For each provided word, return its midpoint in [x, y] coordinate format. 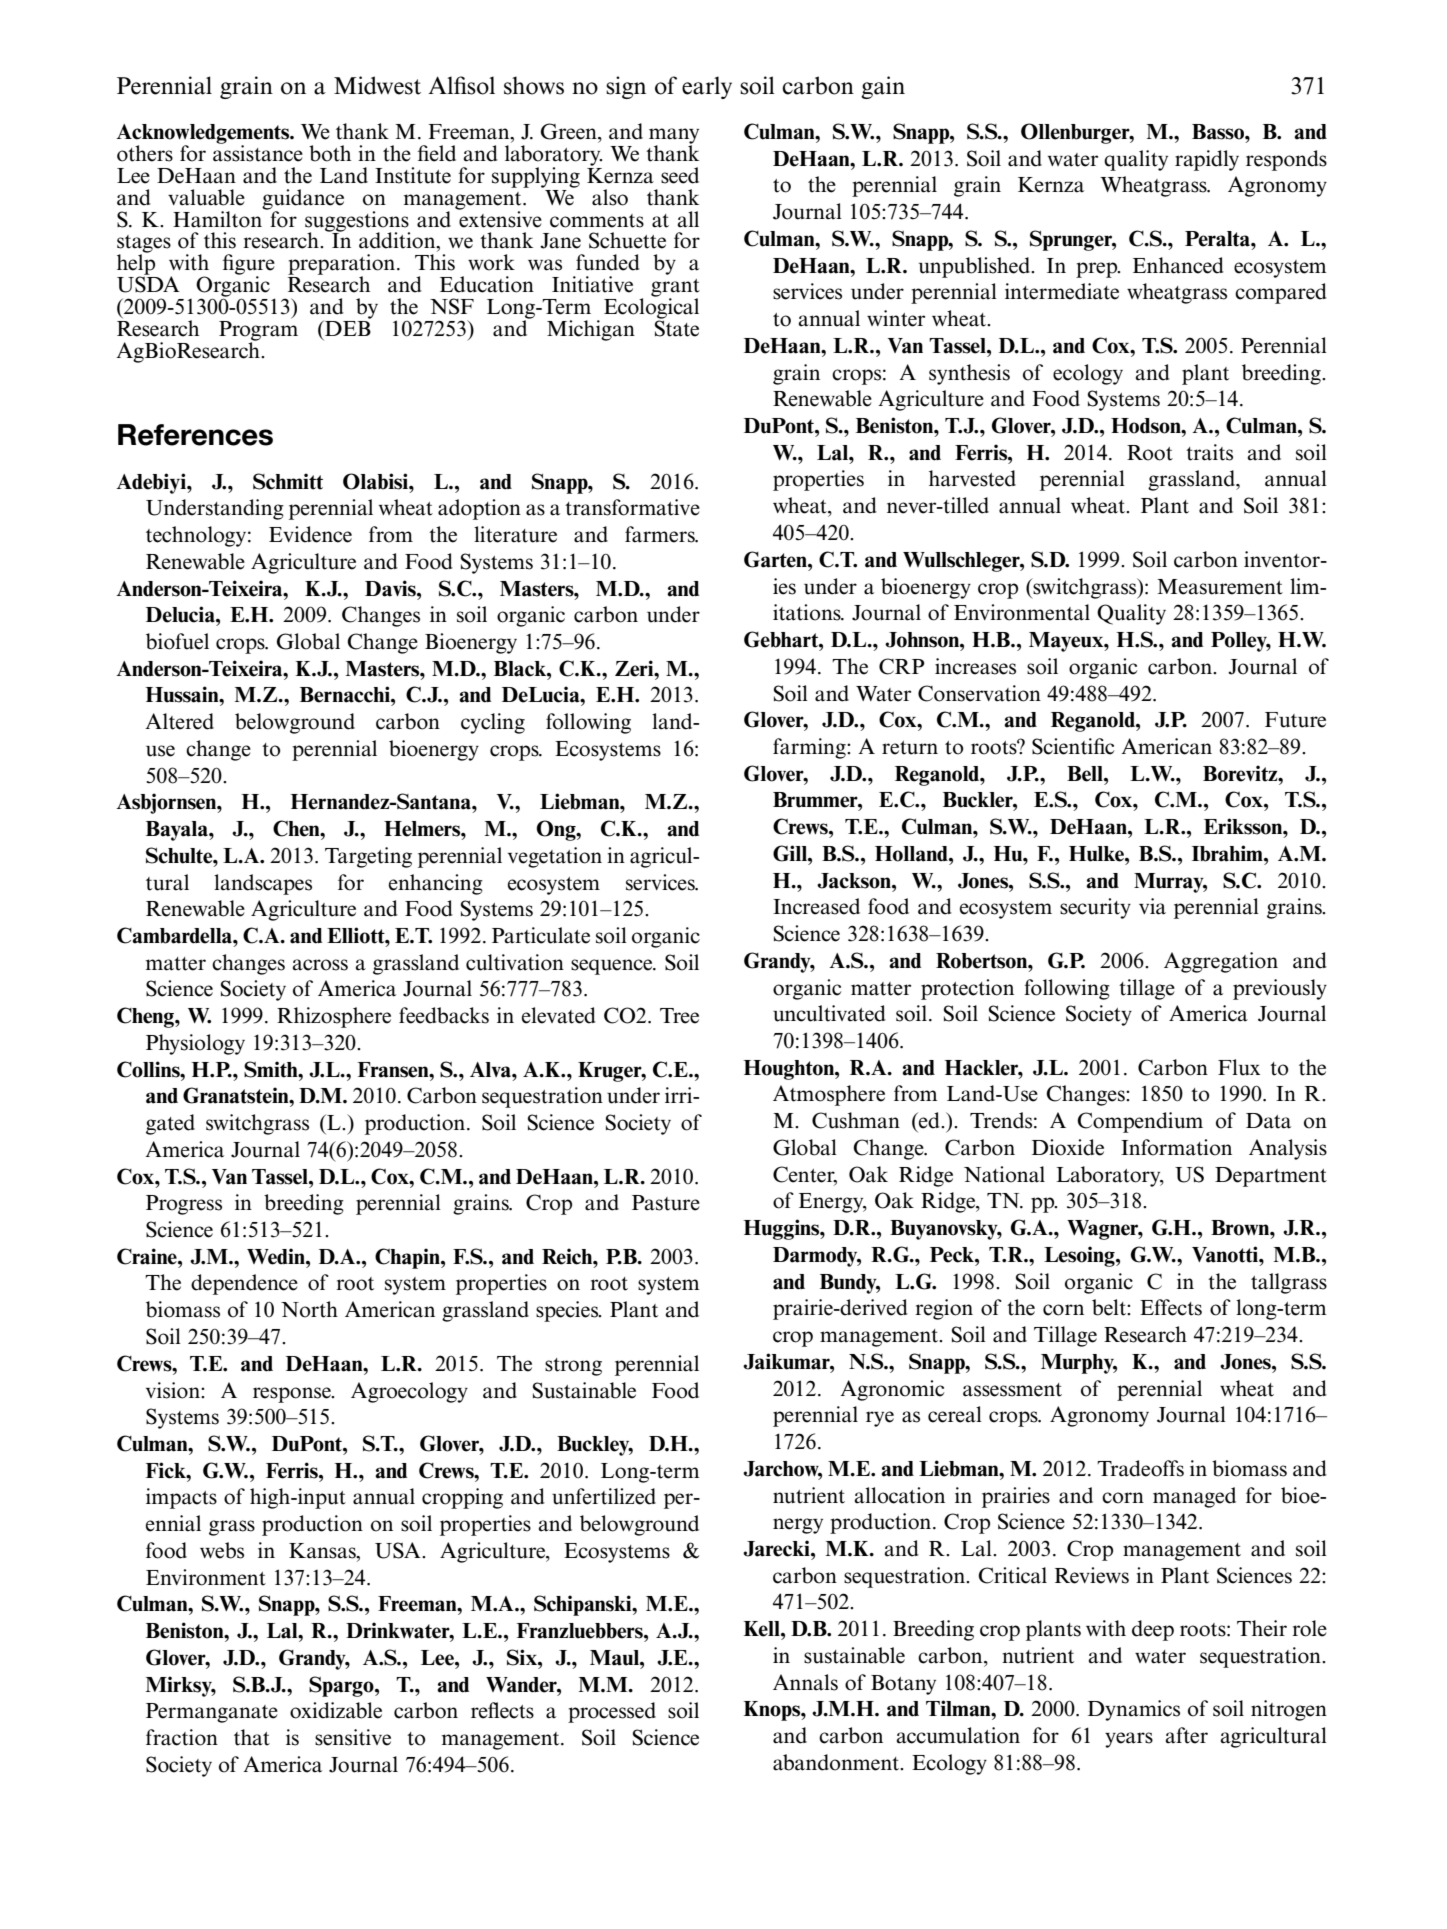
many [674, 137]
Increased [816, 906]
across [320, 965]
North [309, 1309]
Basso [1219, 132]
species [568, 1311]
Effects [1171, 1307]
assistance [258, 152]
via [1152, 906]
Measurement [1220, 587]
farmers [661, 534]
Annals [805, 1682]
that [252, 1737]
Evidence [310, 534]
